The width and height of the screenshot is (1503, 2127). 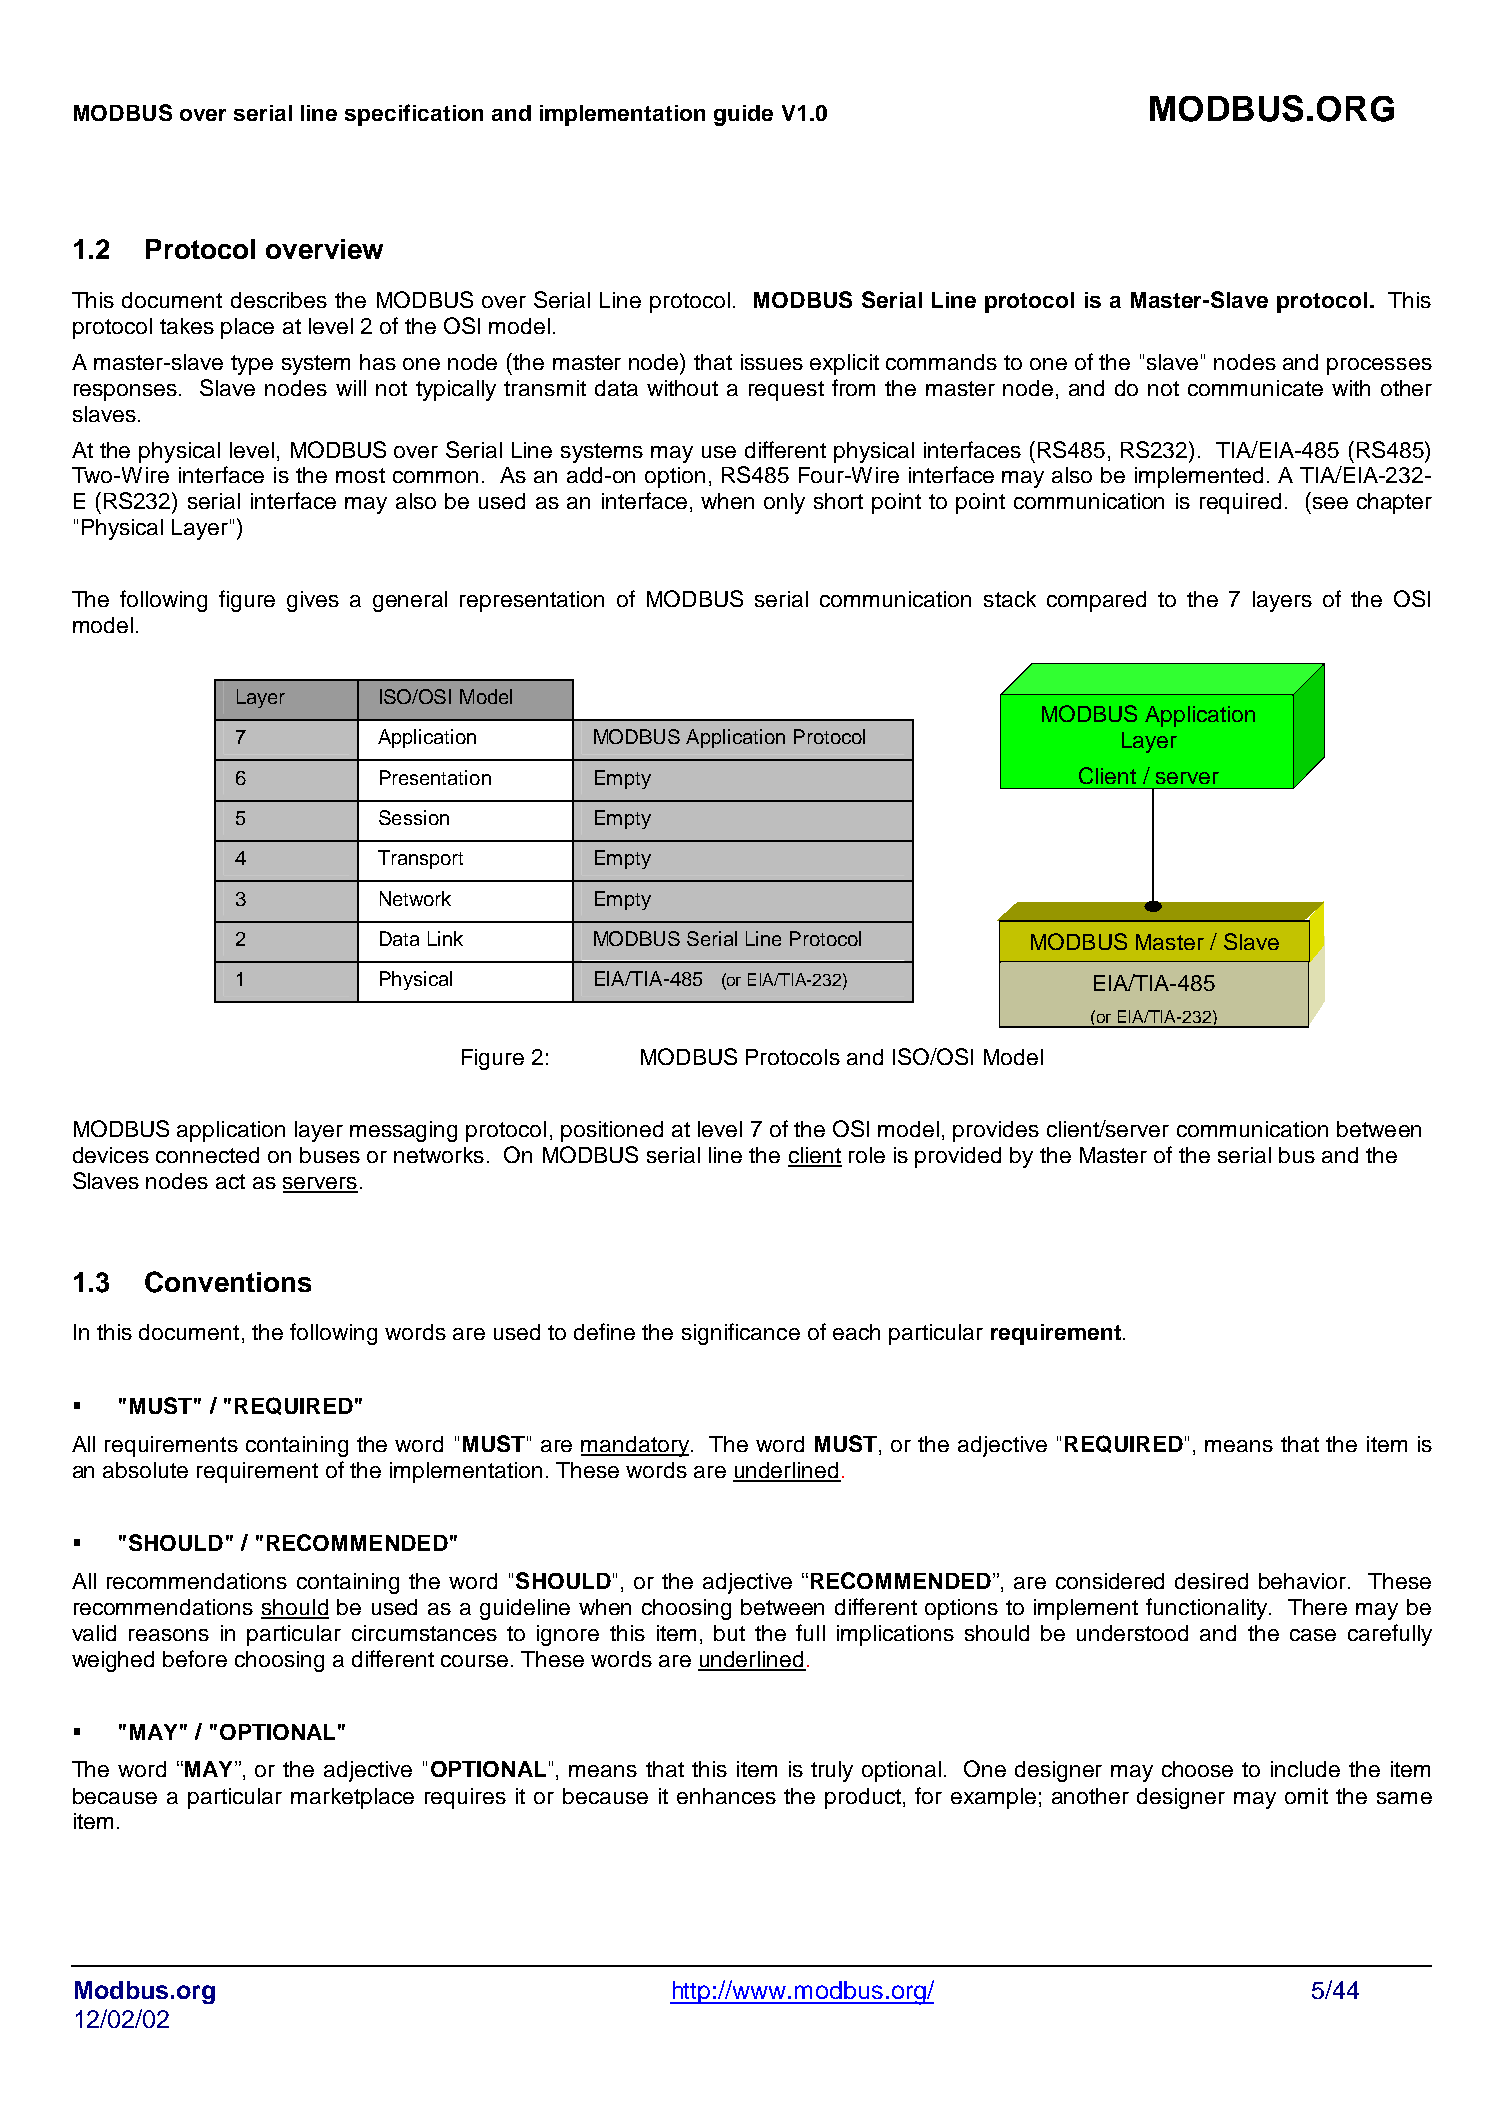 What do you see at coordinates (1379, 366) in the screenshot?
I see `processes` at bounding box center [1379, 366].
